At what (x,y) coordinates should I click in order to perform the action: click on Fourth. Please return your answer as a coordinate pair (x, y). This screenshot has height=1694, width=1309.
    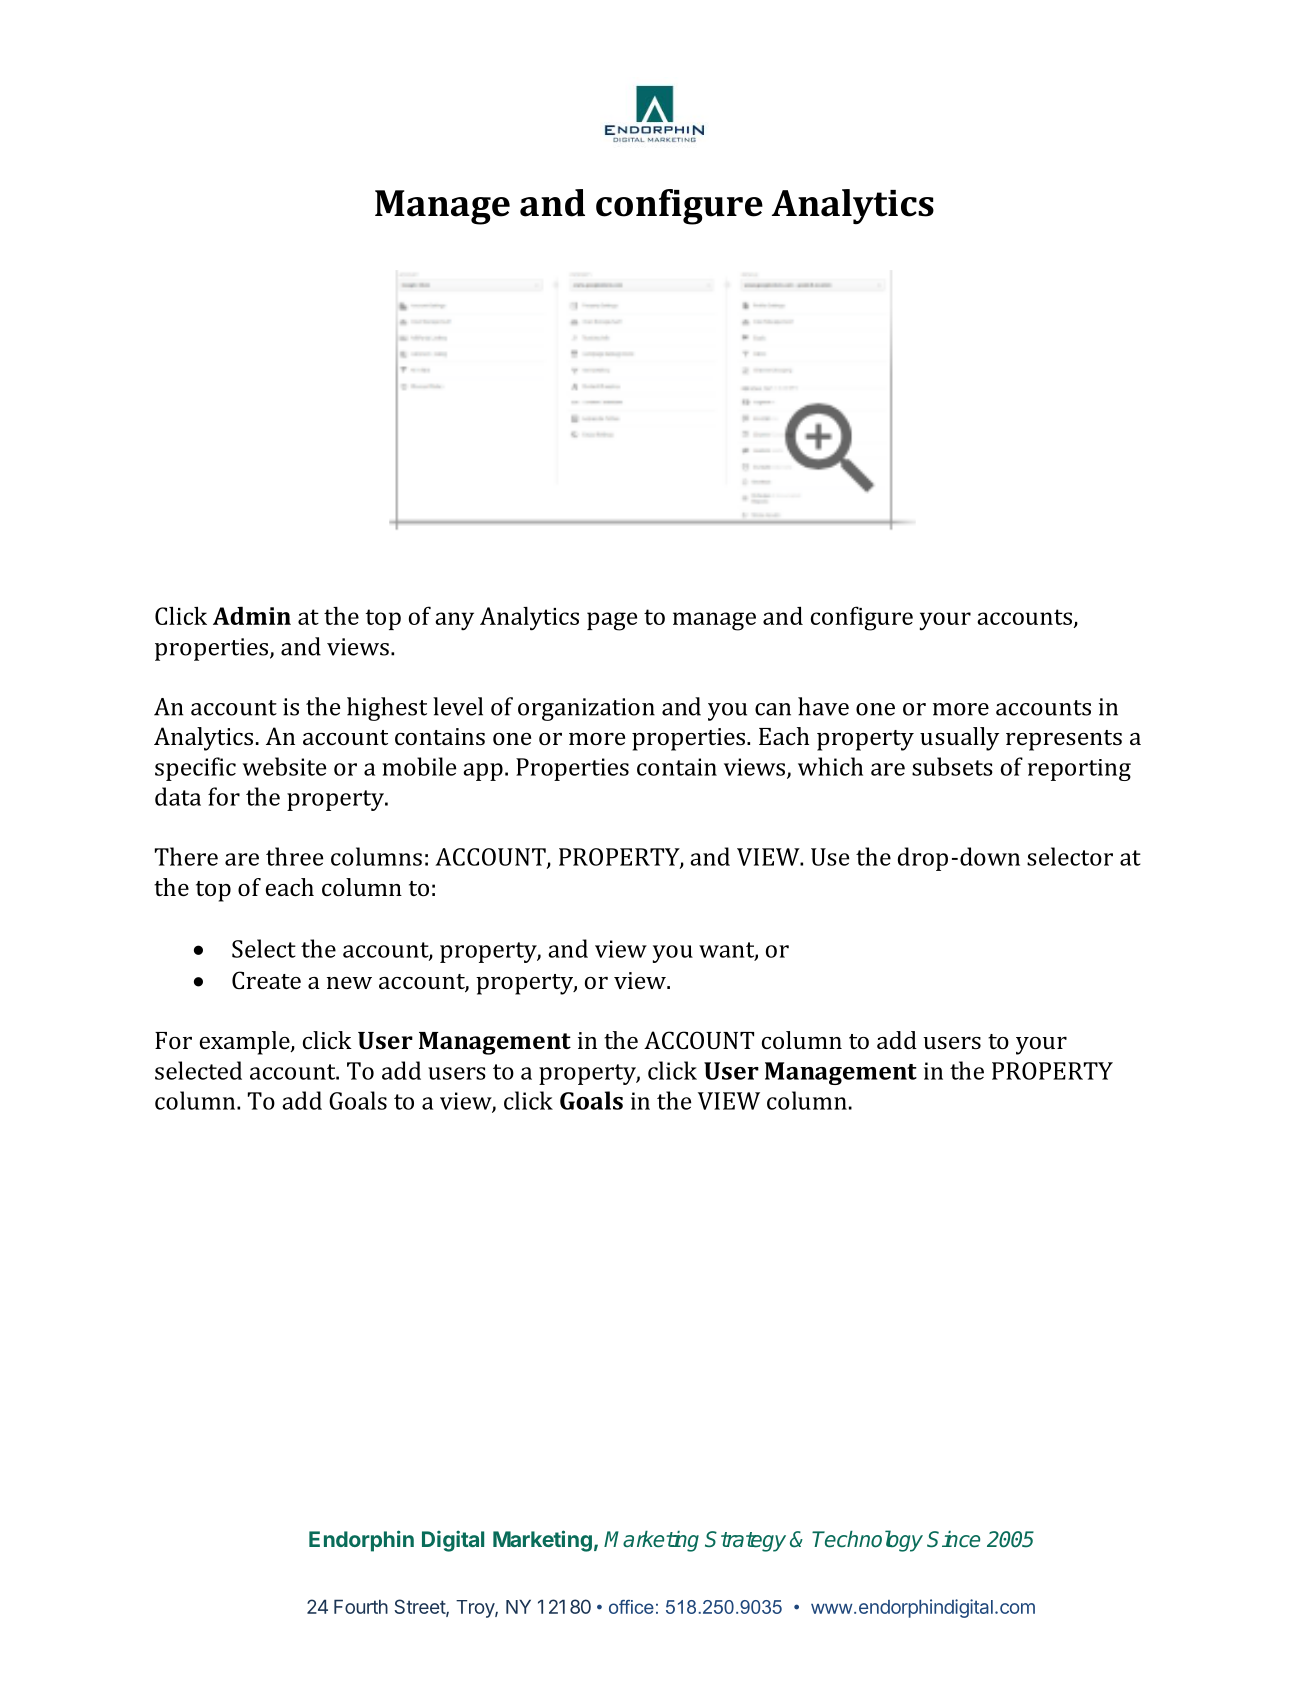
    Looking at the image, I should click on (361, 1606).
